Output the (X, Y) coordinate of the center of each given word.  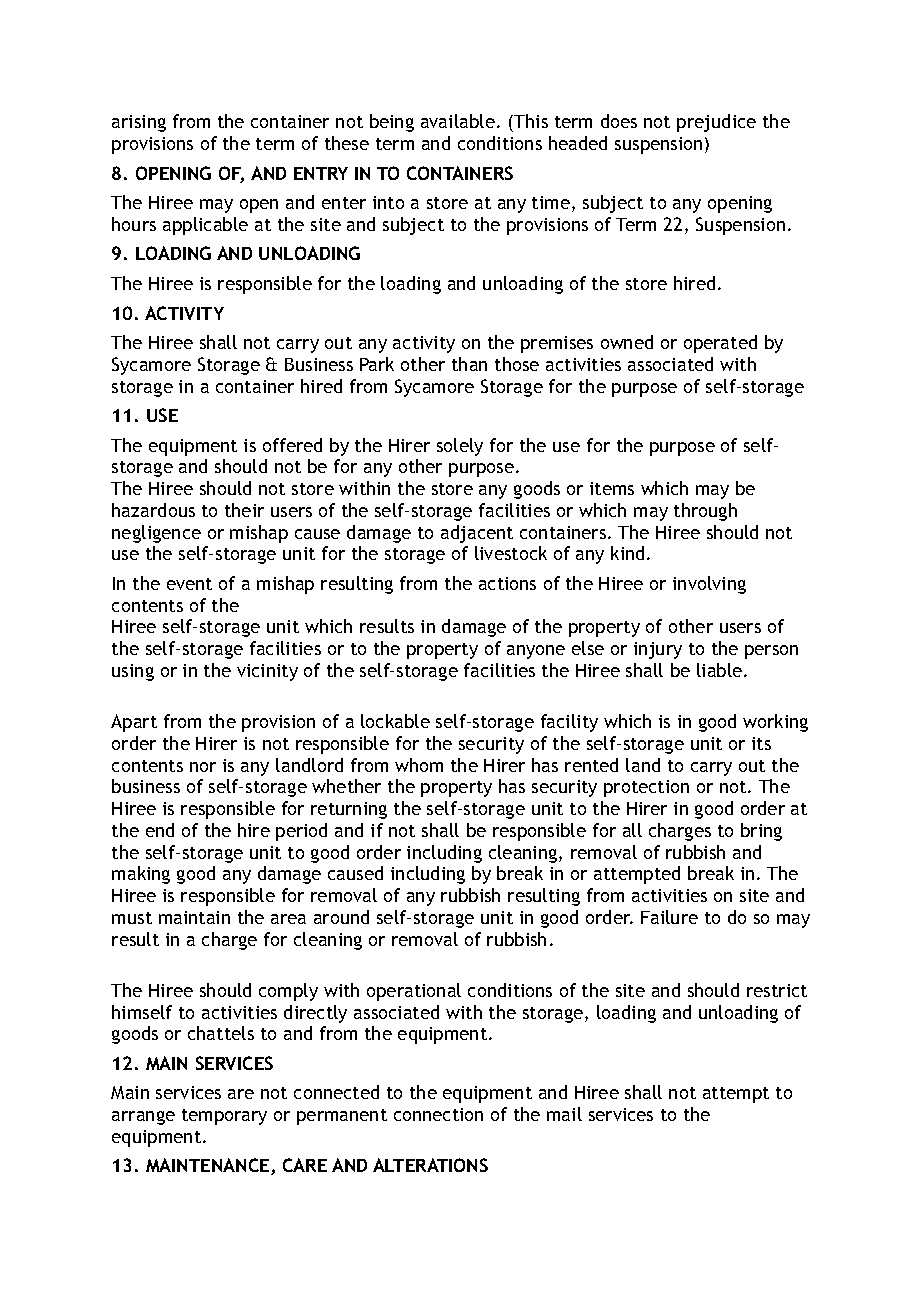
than (469, 364)
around (341, 917)
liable (721, 670)
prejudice (716, 123)
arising (139, 123)
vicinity (267, 672)
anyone (536, 652)
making (141, 875)
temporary (224, 1117)
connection (438, 1114)
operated (720, 344)
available (458, 121)
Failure (669, 917)
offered (292, 445)
